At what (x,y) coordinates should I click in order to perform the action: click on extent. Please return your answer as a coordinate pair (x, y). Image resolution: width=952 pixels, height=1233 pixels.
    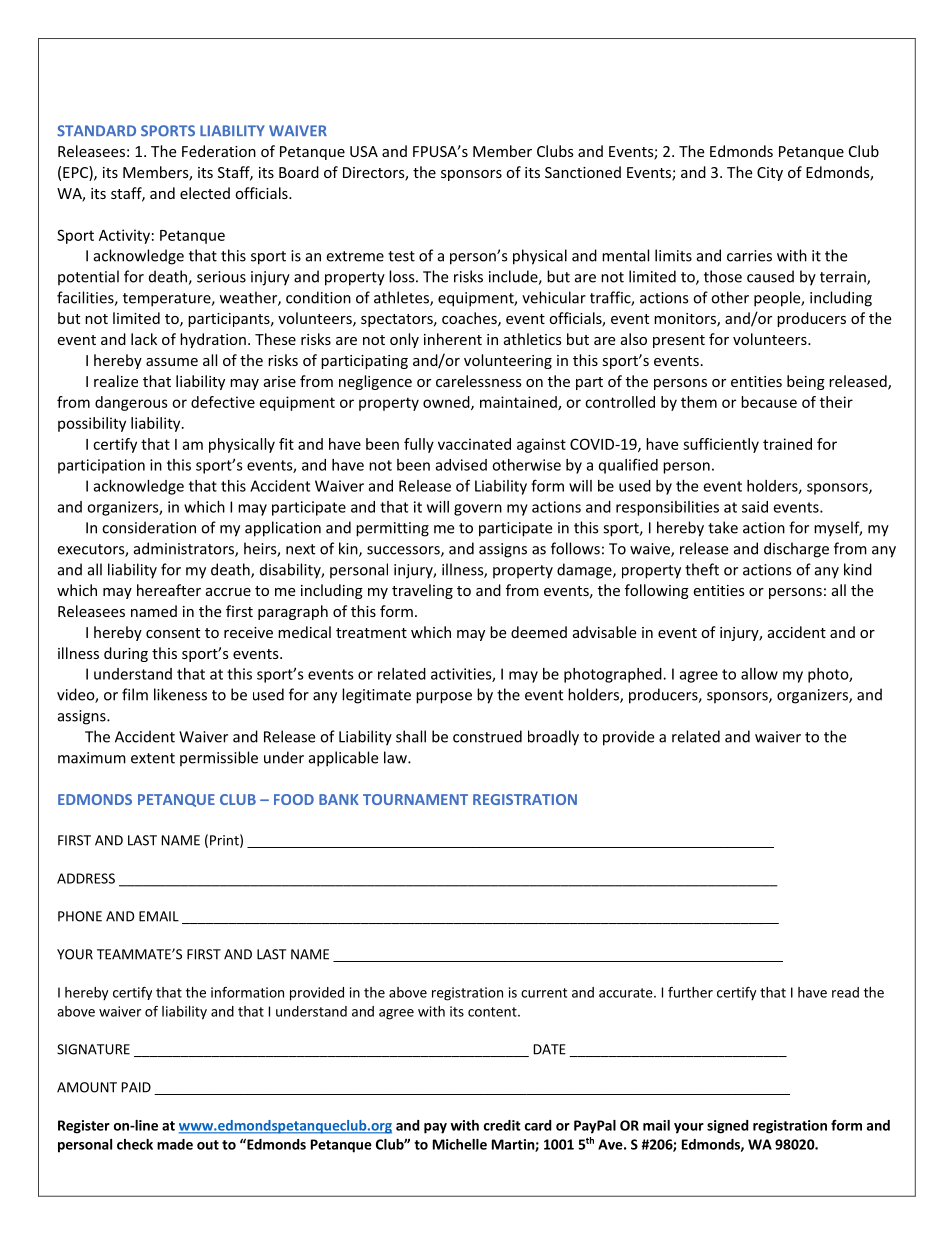
    Looking at the image, I should click on (153, 758).
